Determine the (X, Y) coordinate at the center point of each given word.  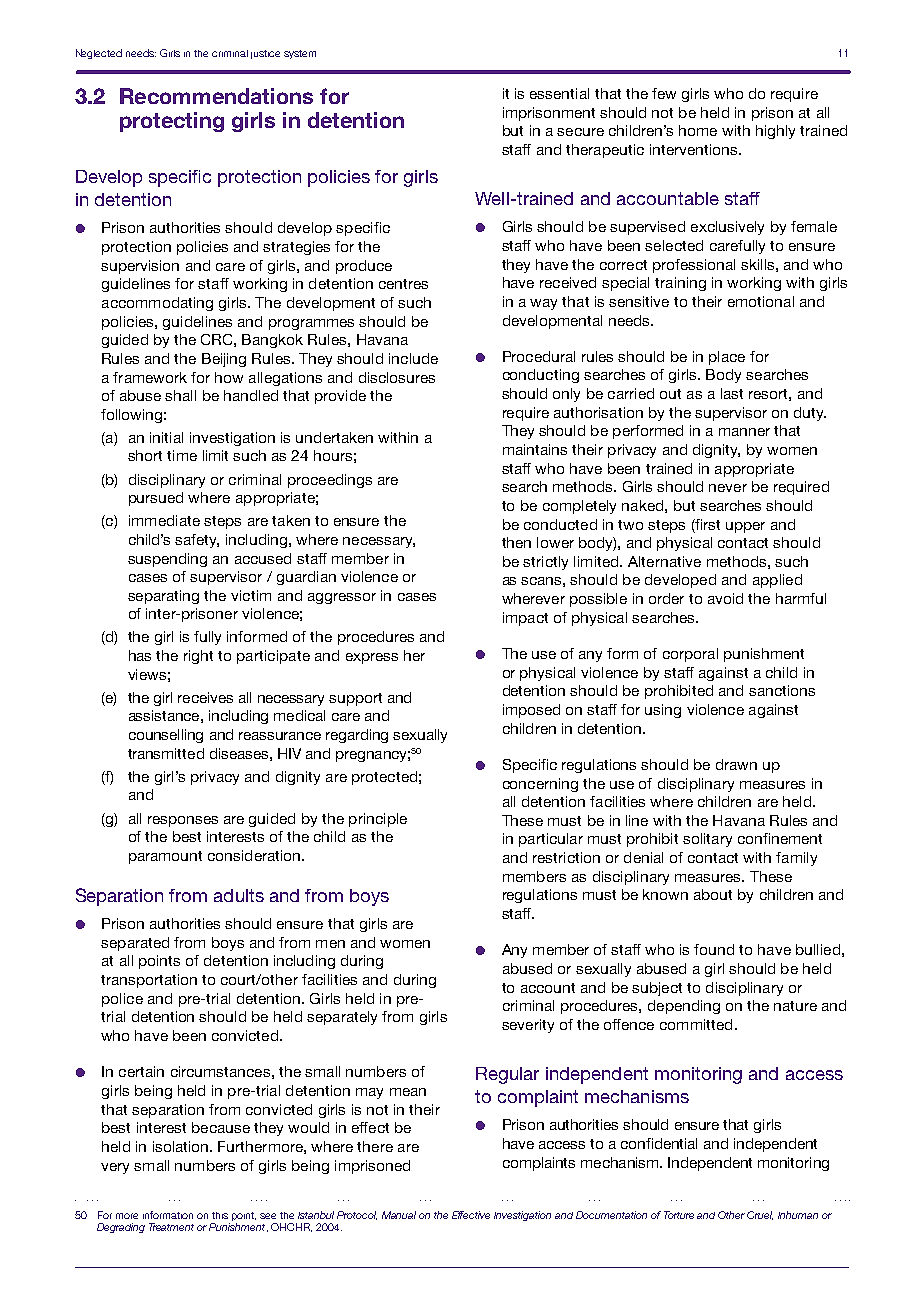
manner (744, 432)
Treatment (171, 1227)
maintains (535, 449)
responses (183, 821)
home (698, 130)
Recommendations (216, 96)
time (182, 455)
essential (559, 93)
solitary (707, 840)
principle (378, 820)
